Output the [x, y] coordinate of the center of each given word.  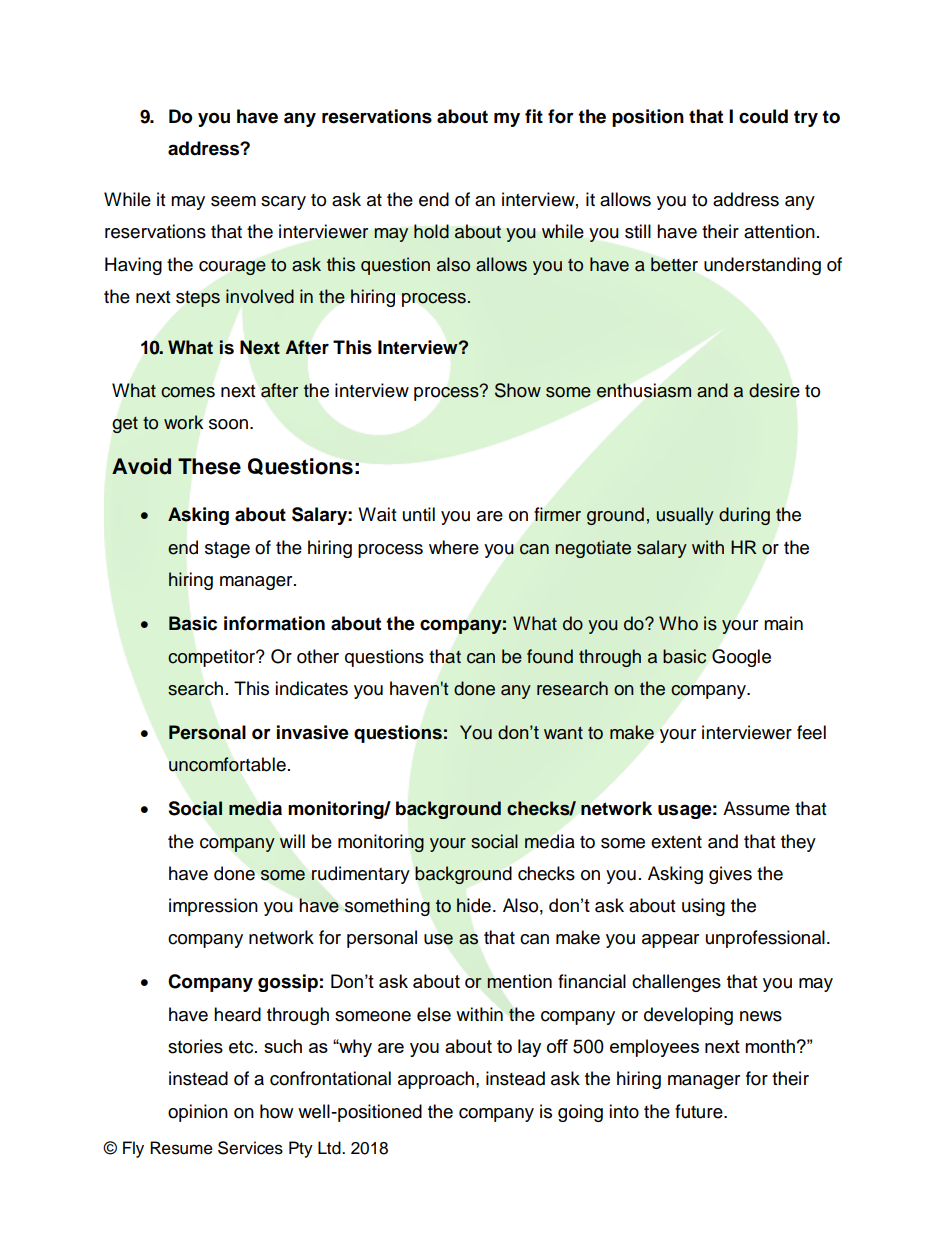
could [763, 116]
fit [534, 116]
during [744, 516]
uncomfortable [227, 764]
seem [233, 201]
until [419, 514]
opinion [198, 1113]
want [563, 733]
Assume [756, 808]
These [209, 466]
